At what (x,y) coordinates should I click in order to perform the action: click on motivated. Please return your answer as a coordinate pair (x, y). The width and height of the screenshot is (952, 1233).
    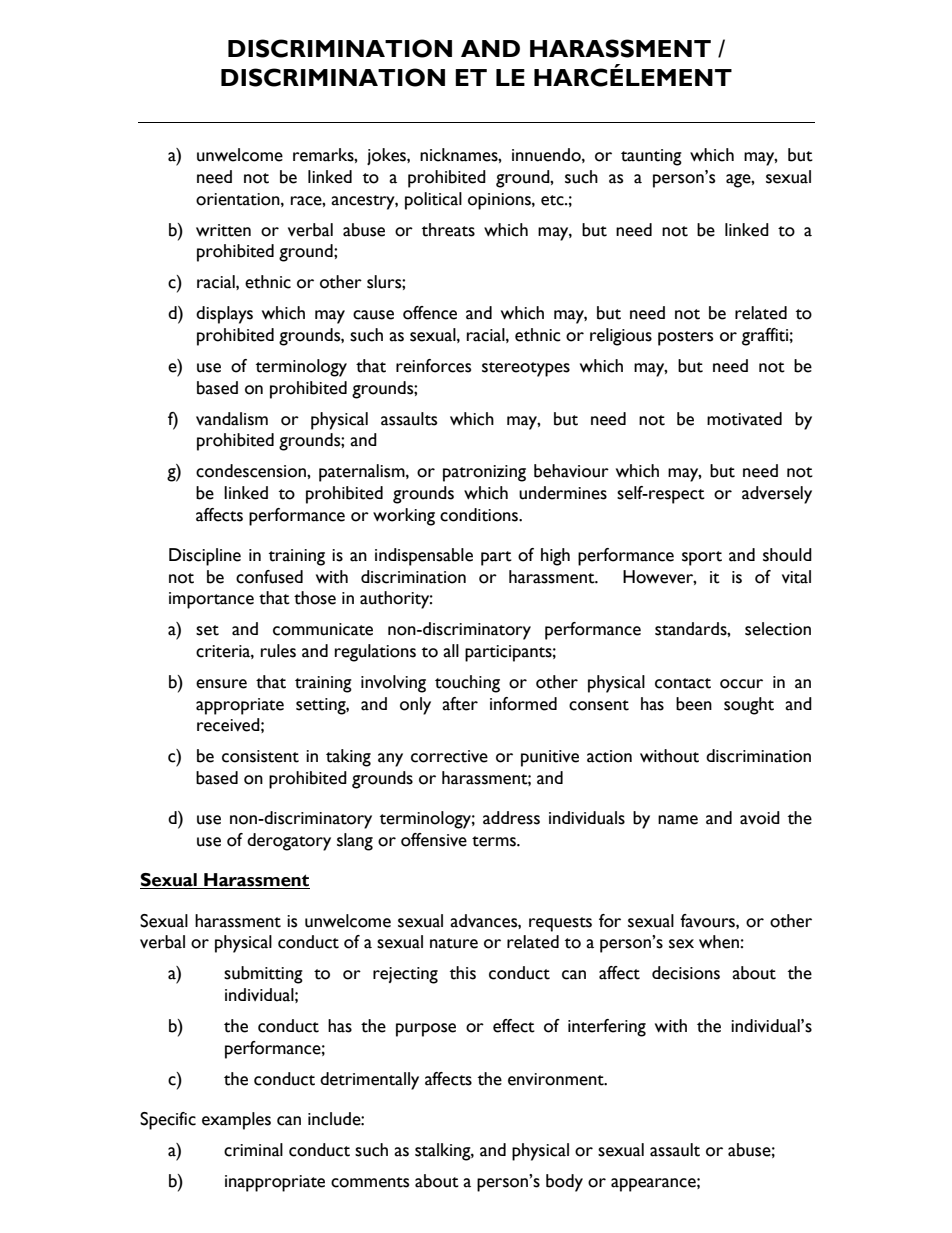
    Looking at the image, I should click on (744, 419).
